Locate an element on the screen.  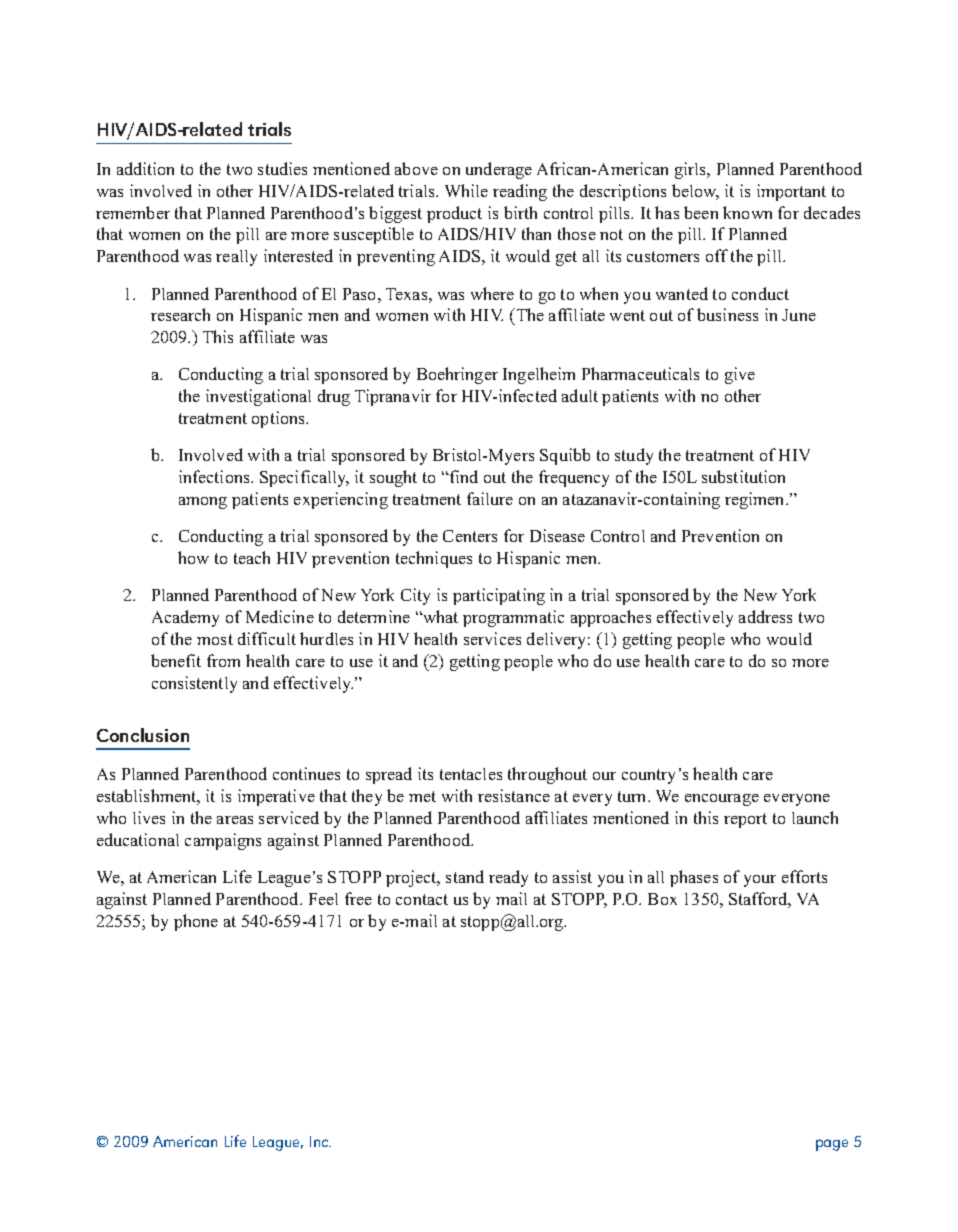
areas is located at coordinates (235, 820).
